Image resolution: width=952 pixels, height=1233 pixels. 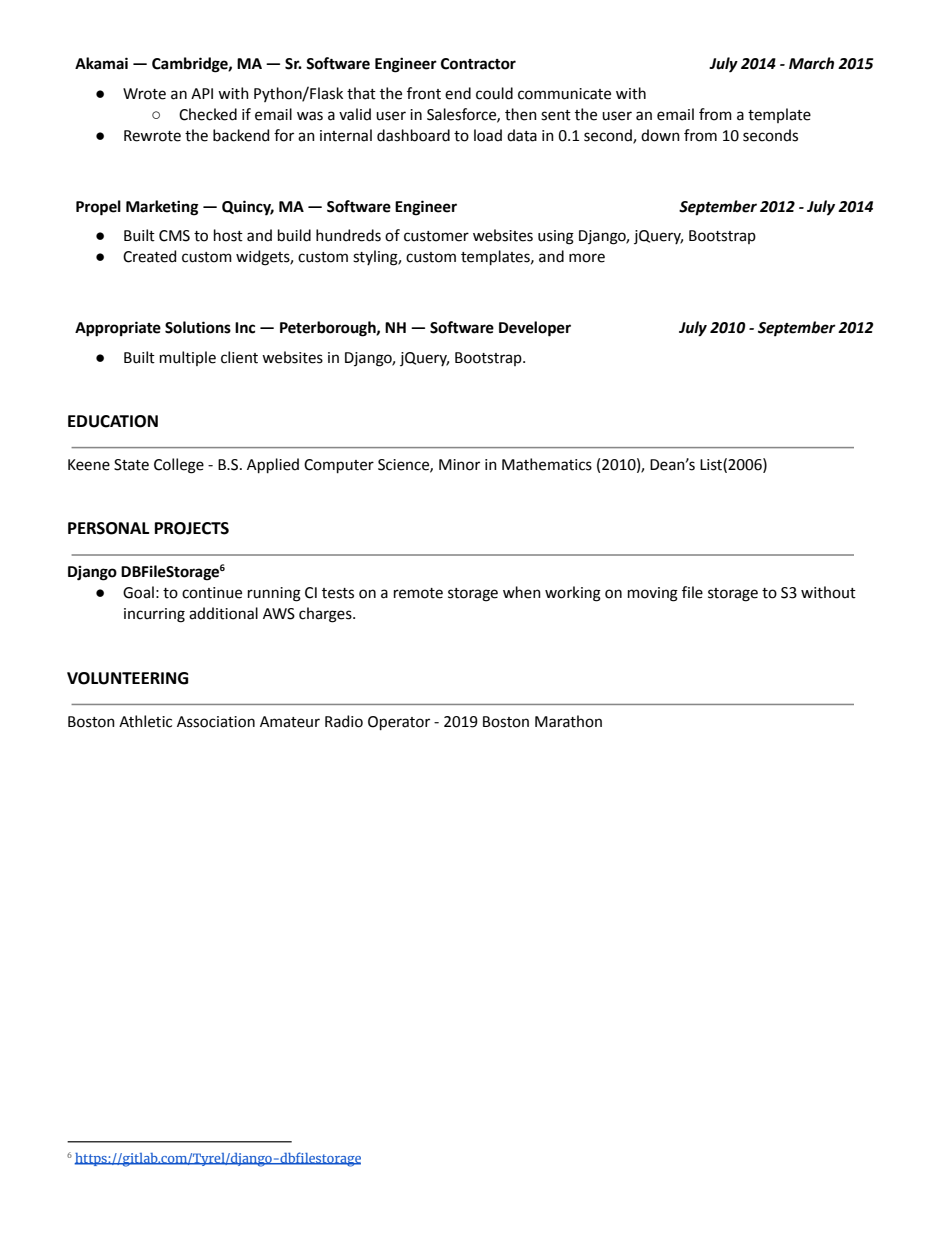 I want to click on Athletic, so click(x=145, y=721).
